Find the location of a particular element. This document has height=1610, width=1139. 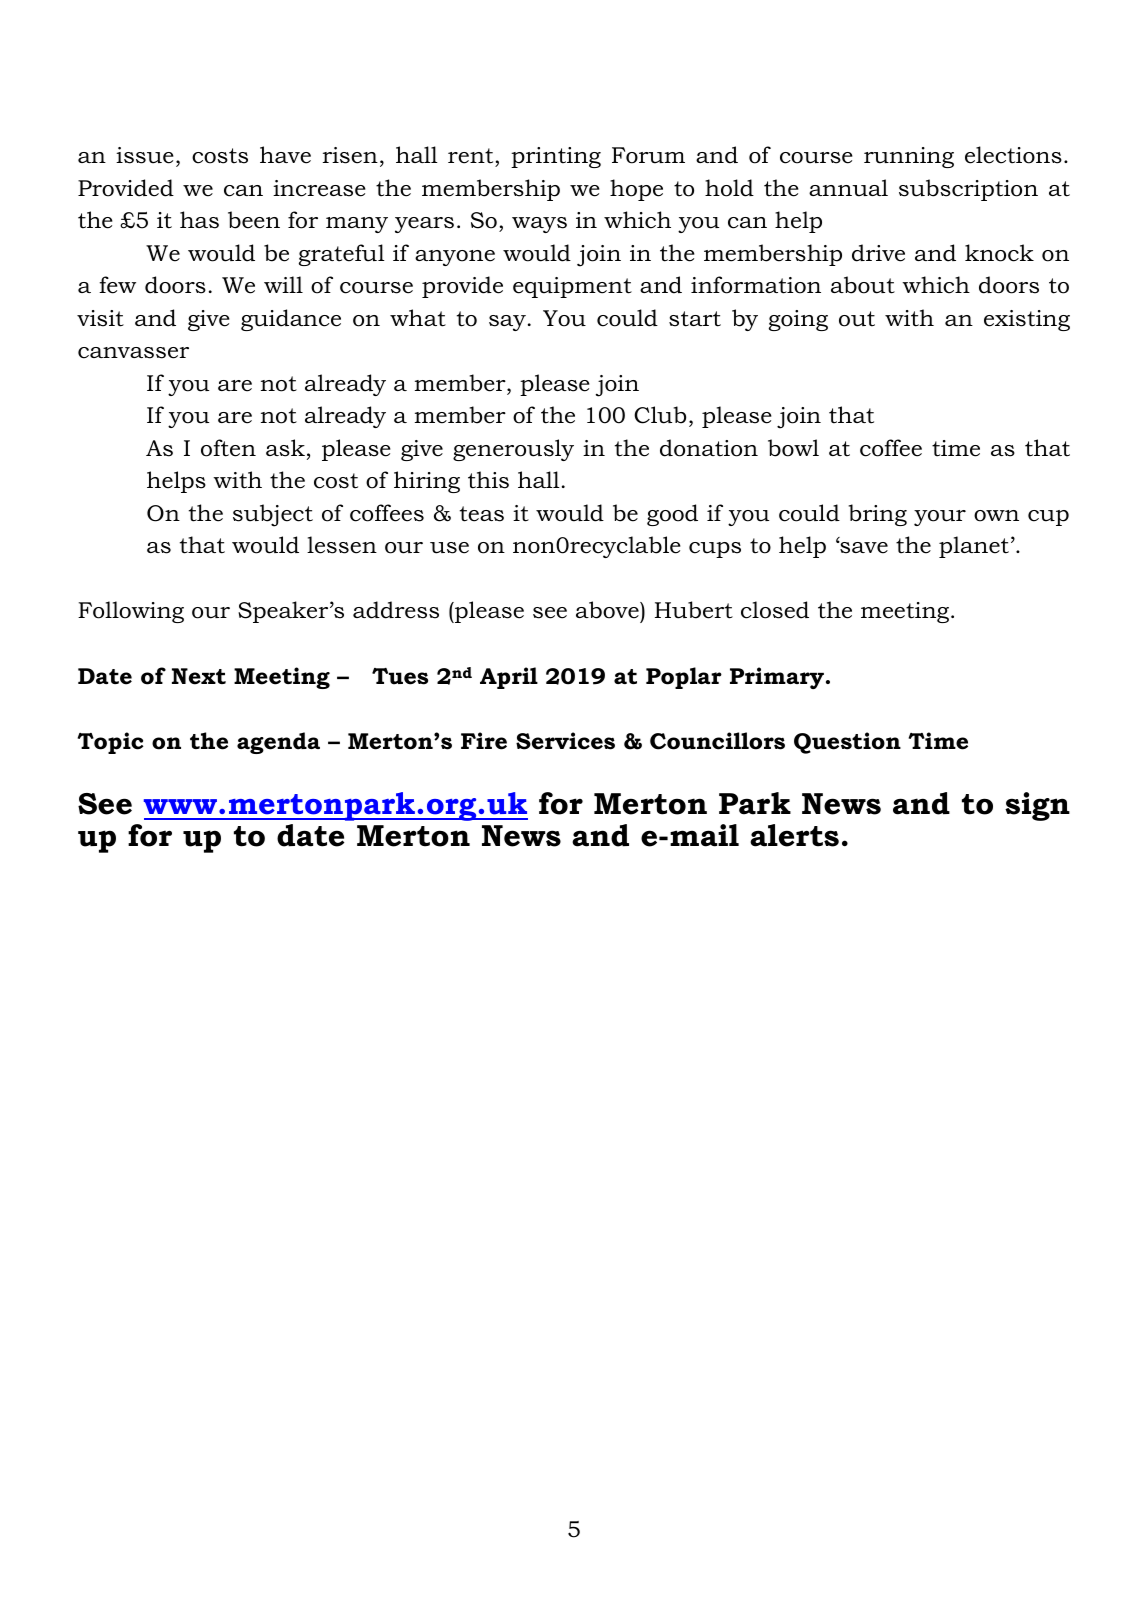

subject is located at coordinates (273, 515).
